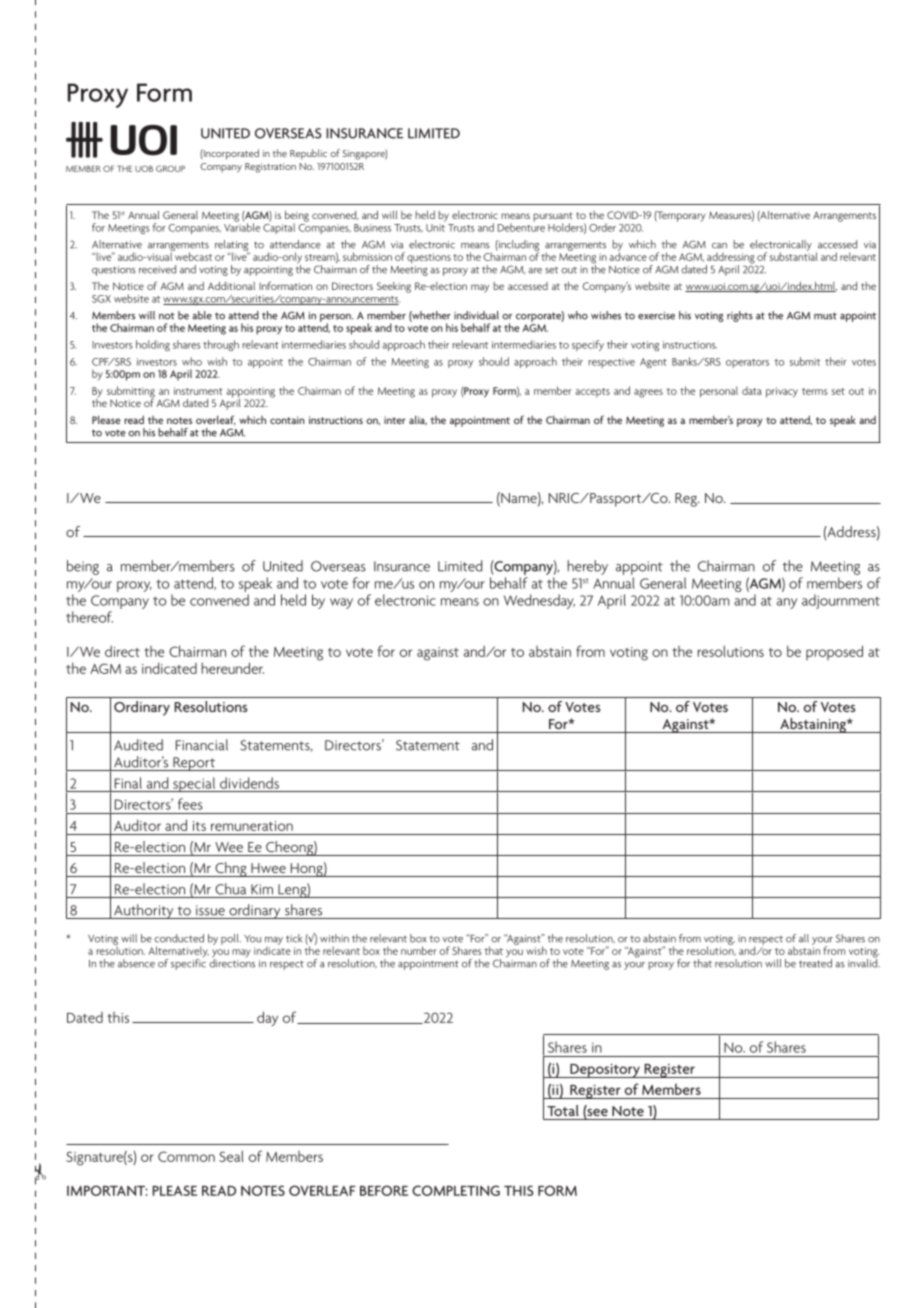 The width and height of the page is (924, 1308). Describe the element at coordinates (186, 1156) in the page. I see `Common` at that location.
